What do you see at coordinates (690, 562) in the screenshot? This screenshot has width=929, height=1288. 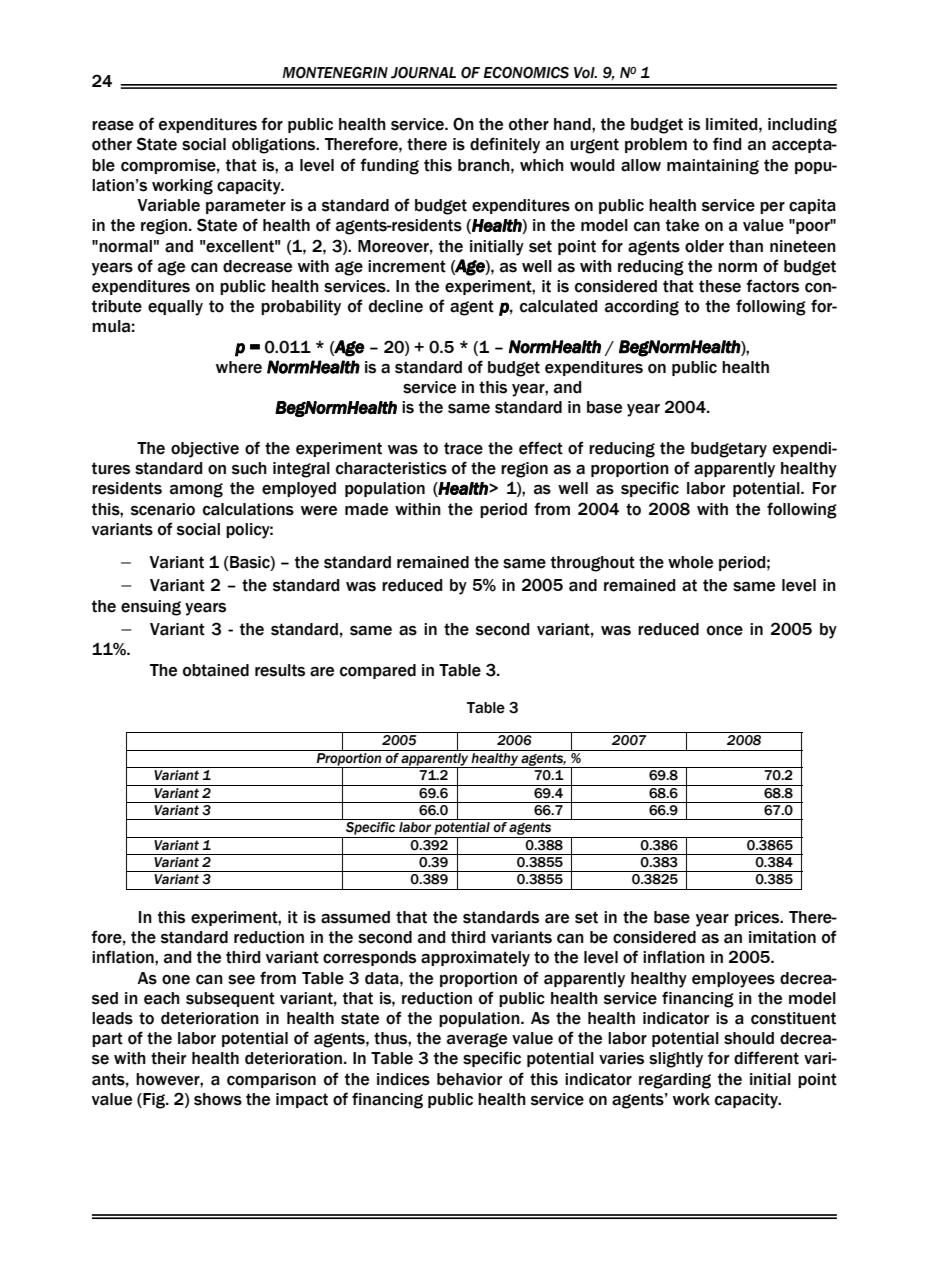 I see `whole` at bounding box center [690, 562].
